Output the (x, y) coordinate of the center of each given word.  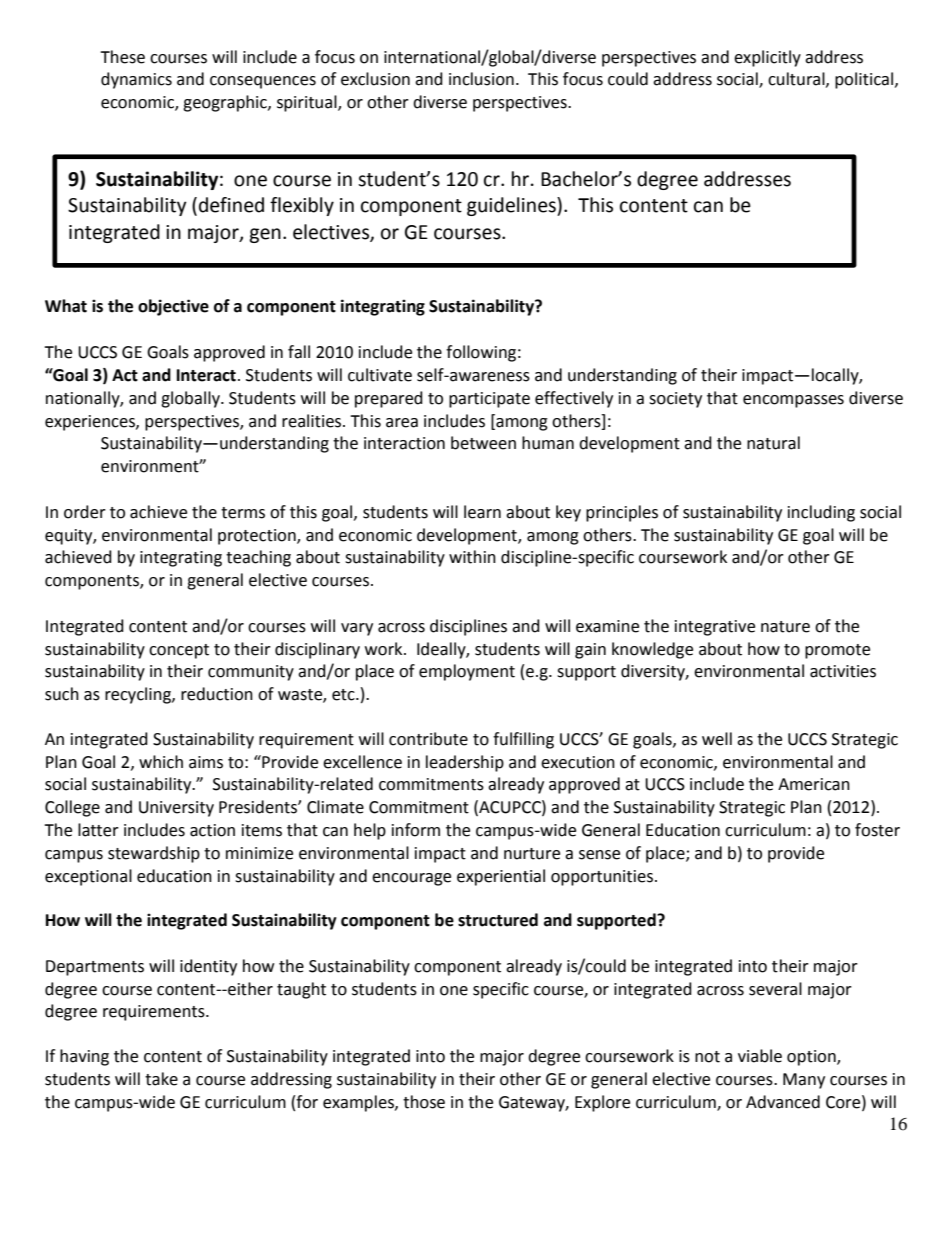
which (161, 762)
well (717, 739)
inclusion (481, 79)
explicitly (767, 58)
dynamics (136, 80)
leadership (465, 763)
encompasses (793, 401)
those (424, 1102)
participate (489, 400)
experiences (91, 423)
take (161, 1079)
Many (804, 1081)
